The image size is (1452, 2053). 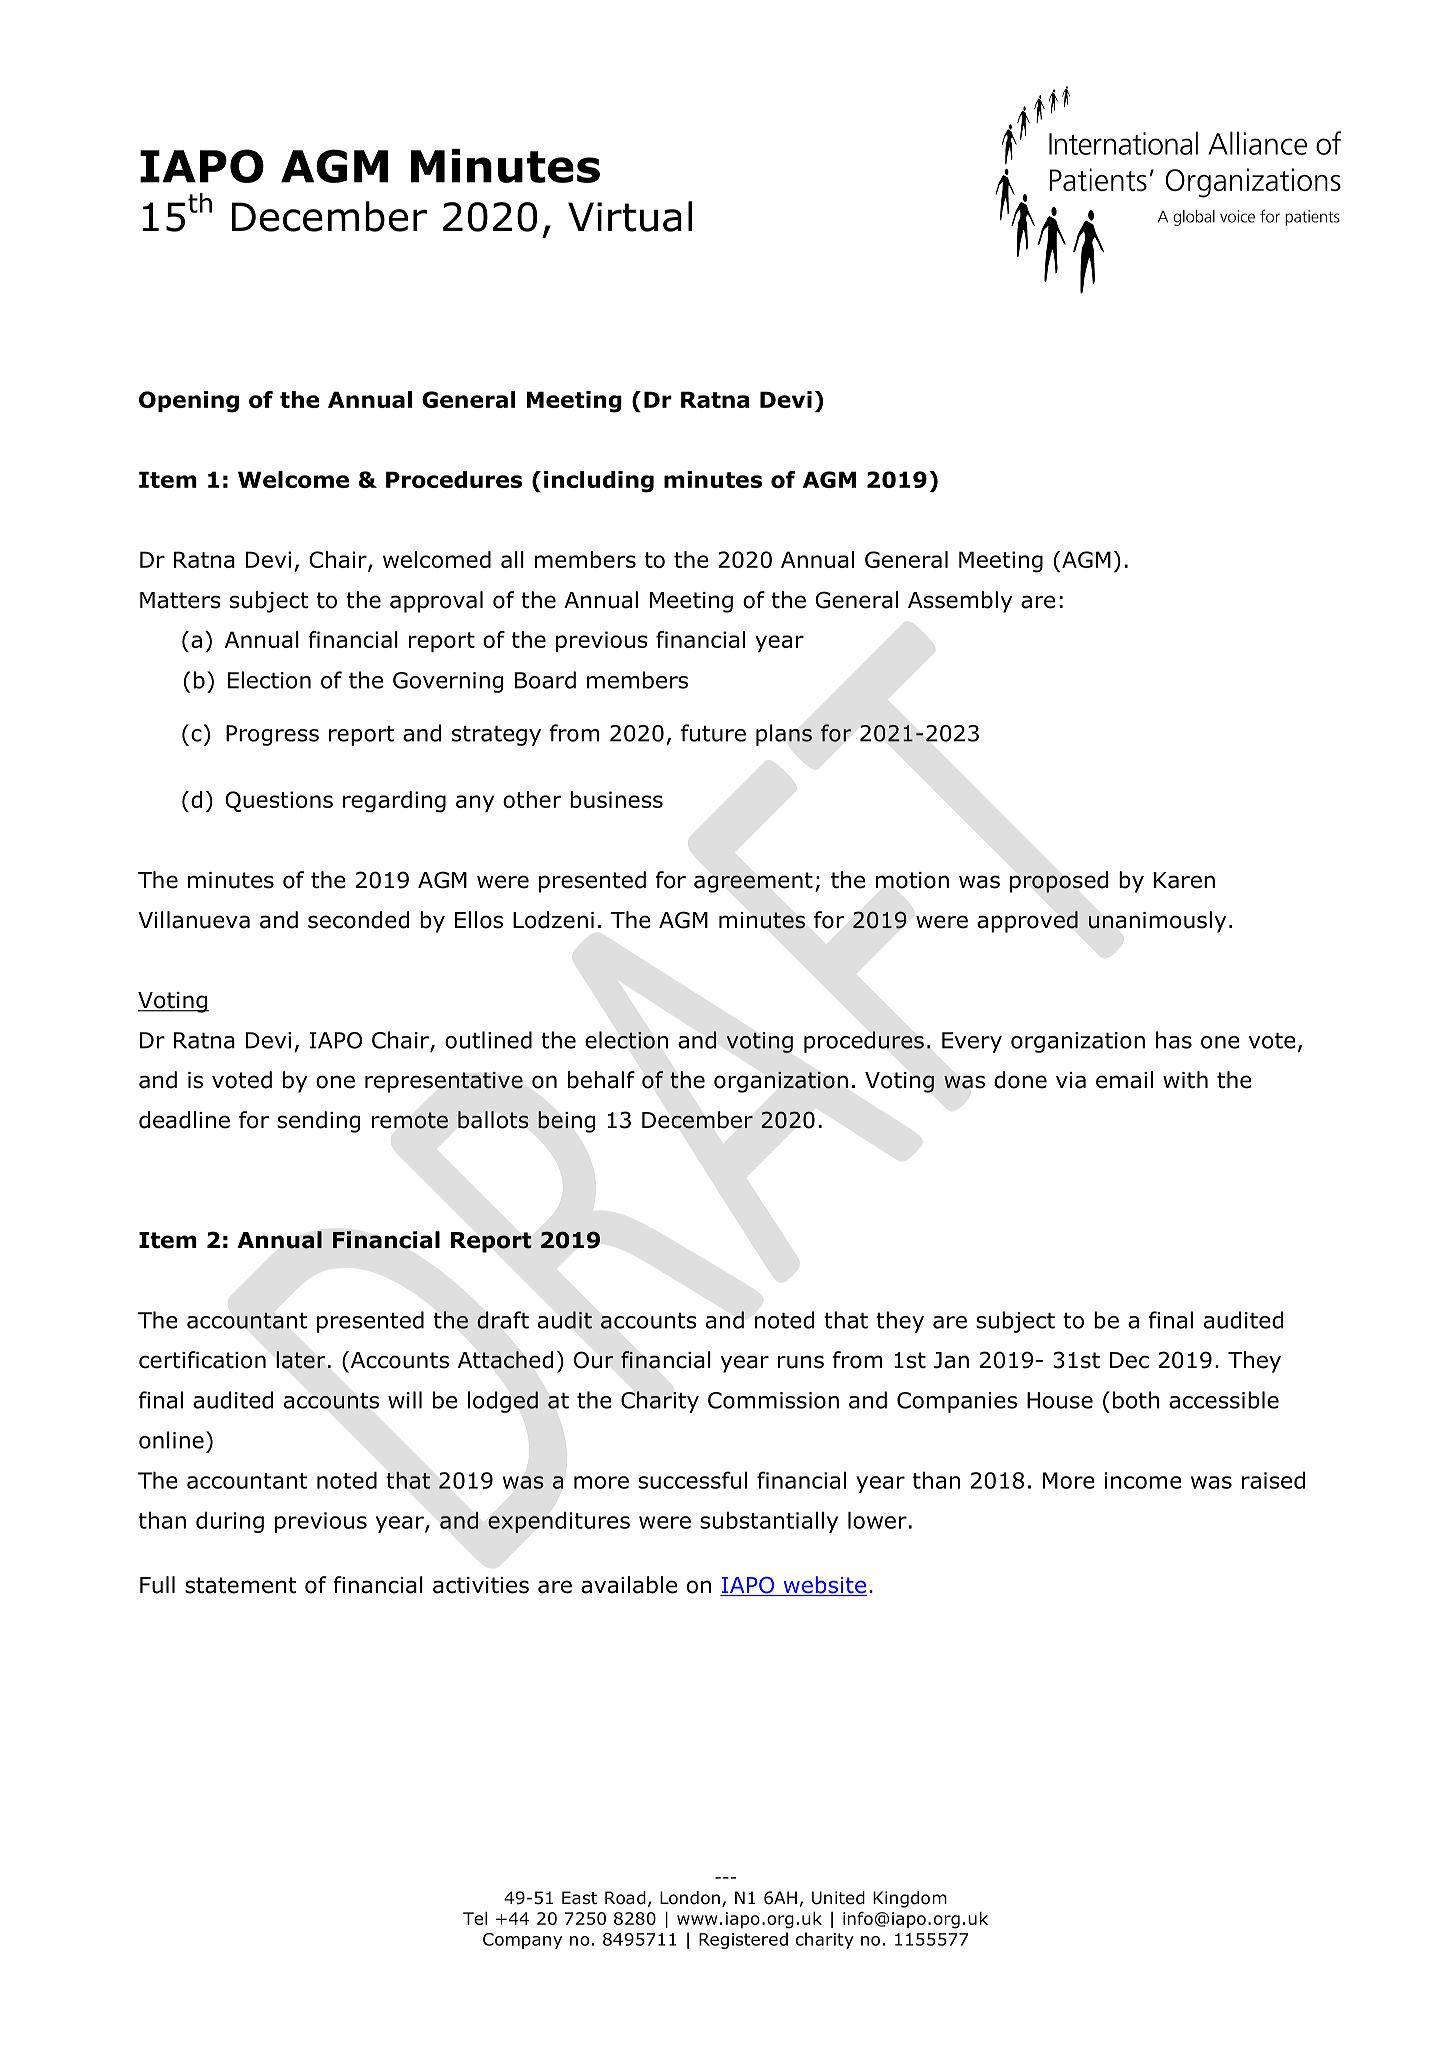 What do you see at coordinates (601, 1080) in the screenshot?
I see `behalf` at bounding box center [601, 1080].
